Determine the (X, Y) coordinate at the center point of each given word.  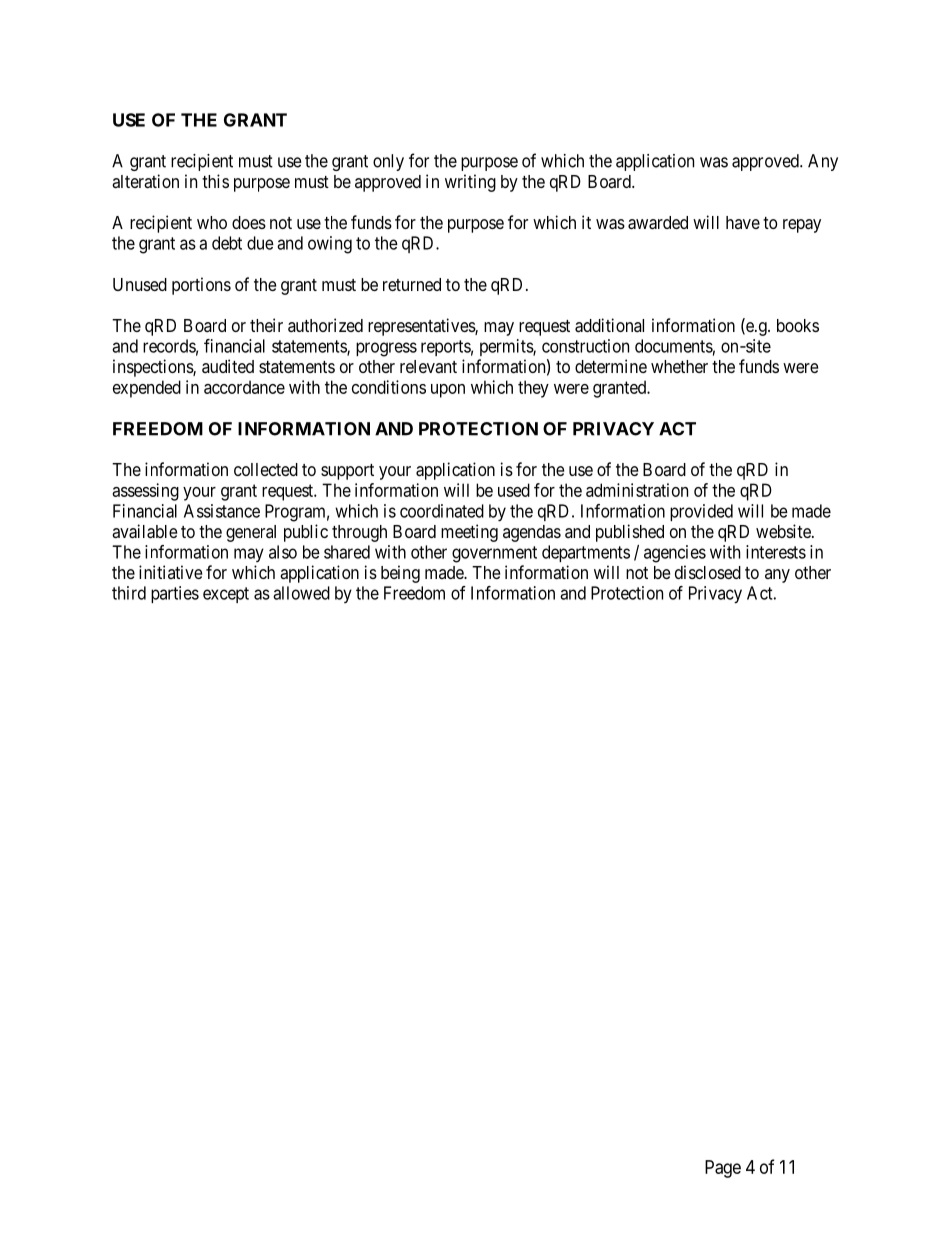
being (400, 574)
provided (701, 512)
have (743, 222)
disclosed (708, 572)
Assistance (222, 511)
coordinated (442, 511)
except (226, 595)
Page (723, 1169)
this (215, 181)
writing (470, 183)
